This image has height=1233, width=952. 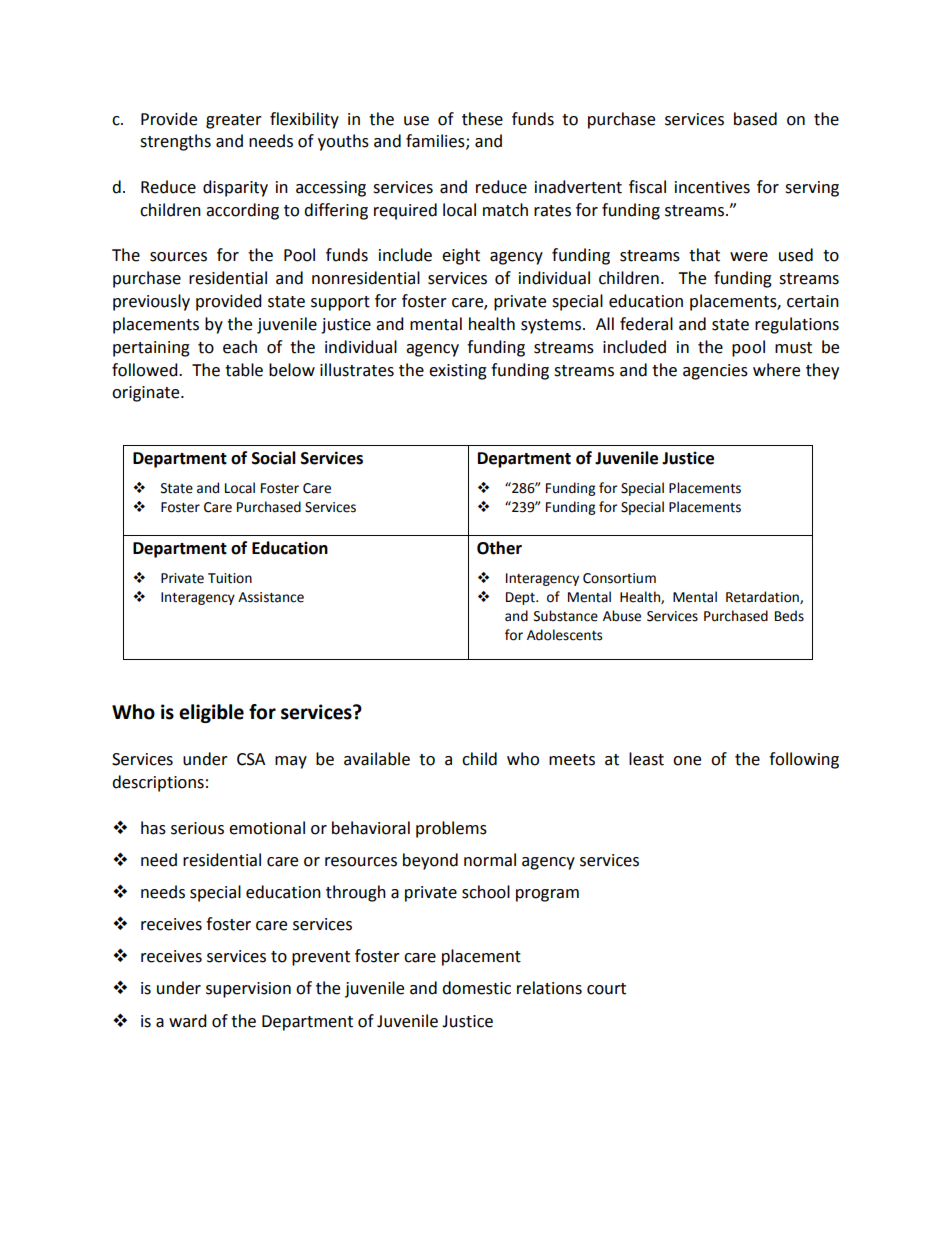 What do you see at coordinates (274, 458) in the image?
I see `Social` at bounding box center [274, 458].
